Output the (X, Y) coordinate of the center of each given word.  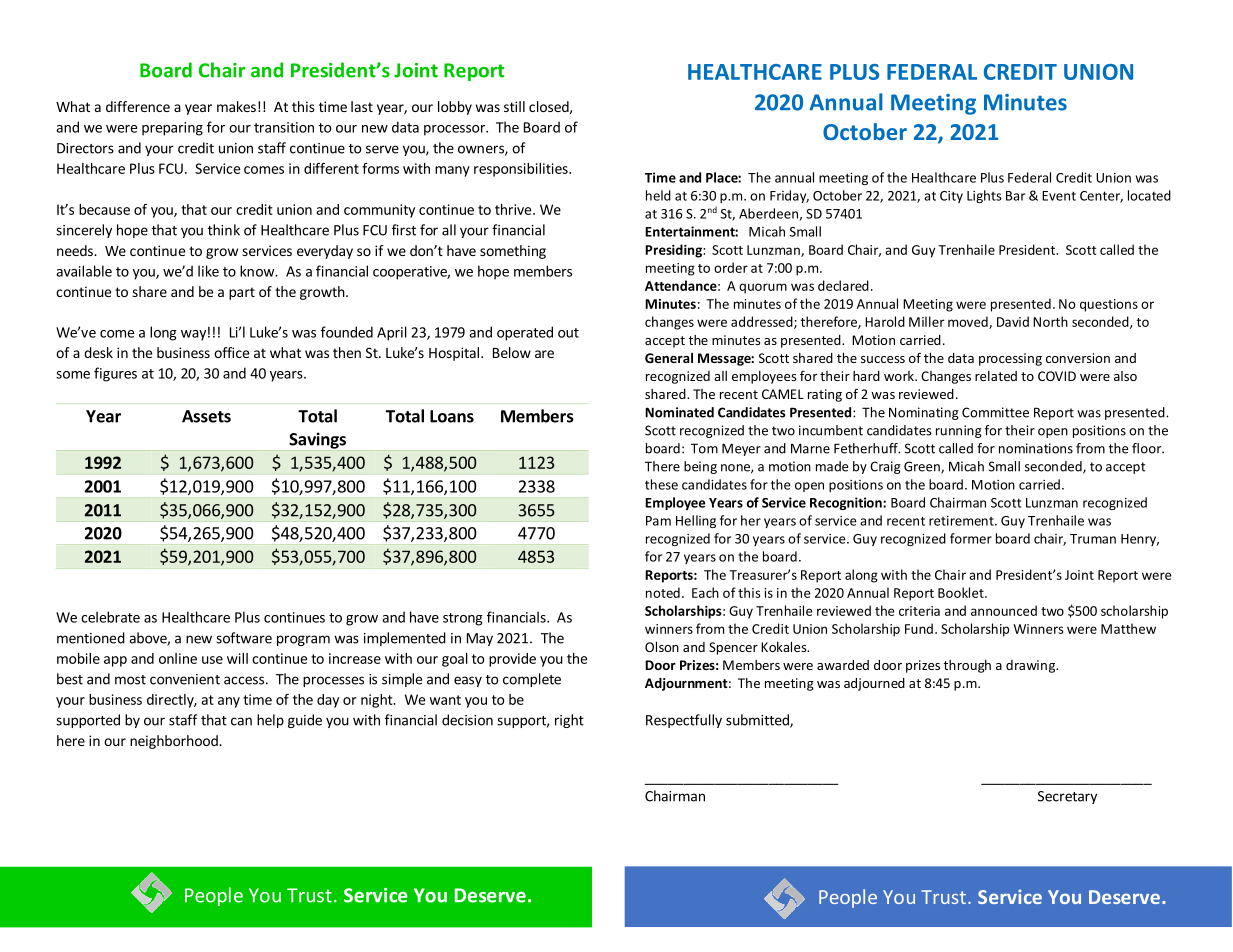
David (1013, 321)
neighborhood (175, 742)
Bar (1015, 196)
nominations (1036, 448)
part (242, 293)
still (514, 106)
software (244, 638)
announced (1004, 610)
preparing (172, 129)
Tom (704, 448)
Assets (206, 416)
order (731, 267)
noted (663, 592)
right (569, 721)
